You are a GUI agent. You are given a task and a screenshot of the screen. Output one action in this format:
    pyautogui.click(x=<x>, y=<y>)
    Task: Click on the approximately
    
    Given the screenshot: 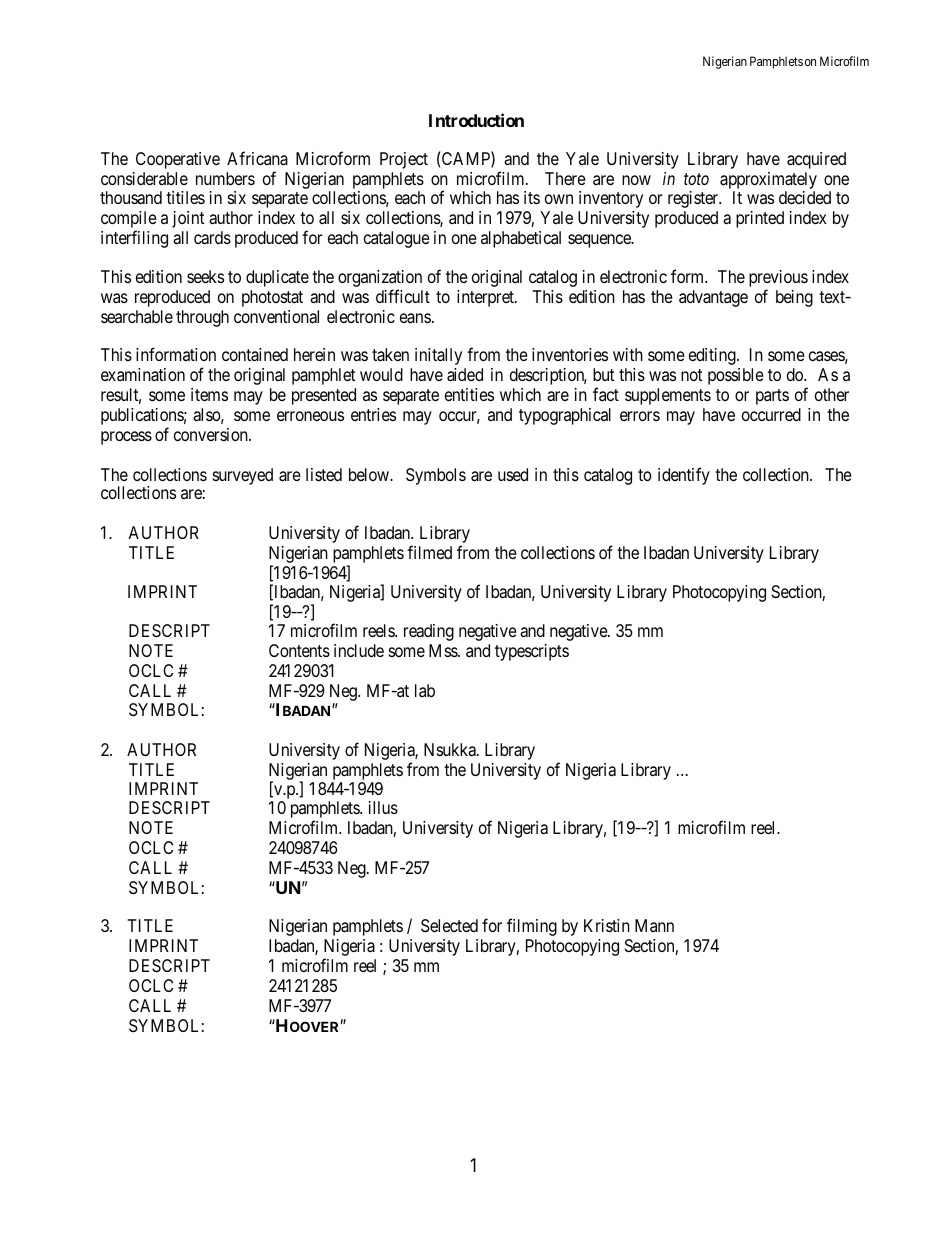 What is the action you would take?
    pyautogui.click(x=768, y=182)
